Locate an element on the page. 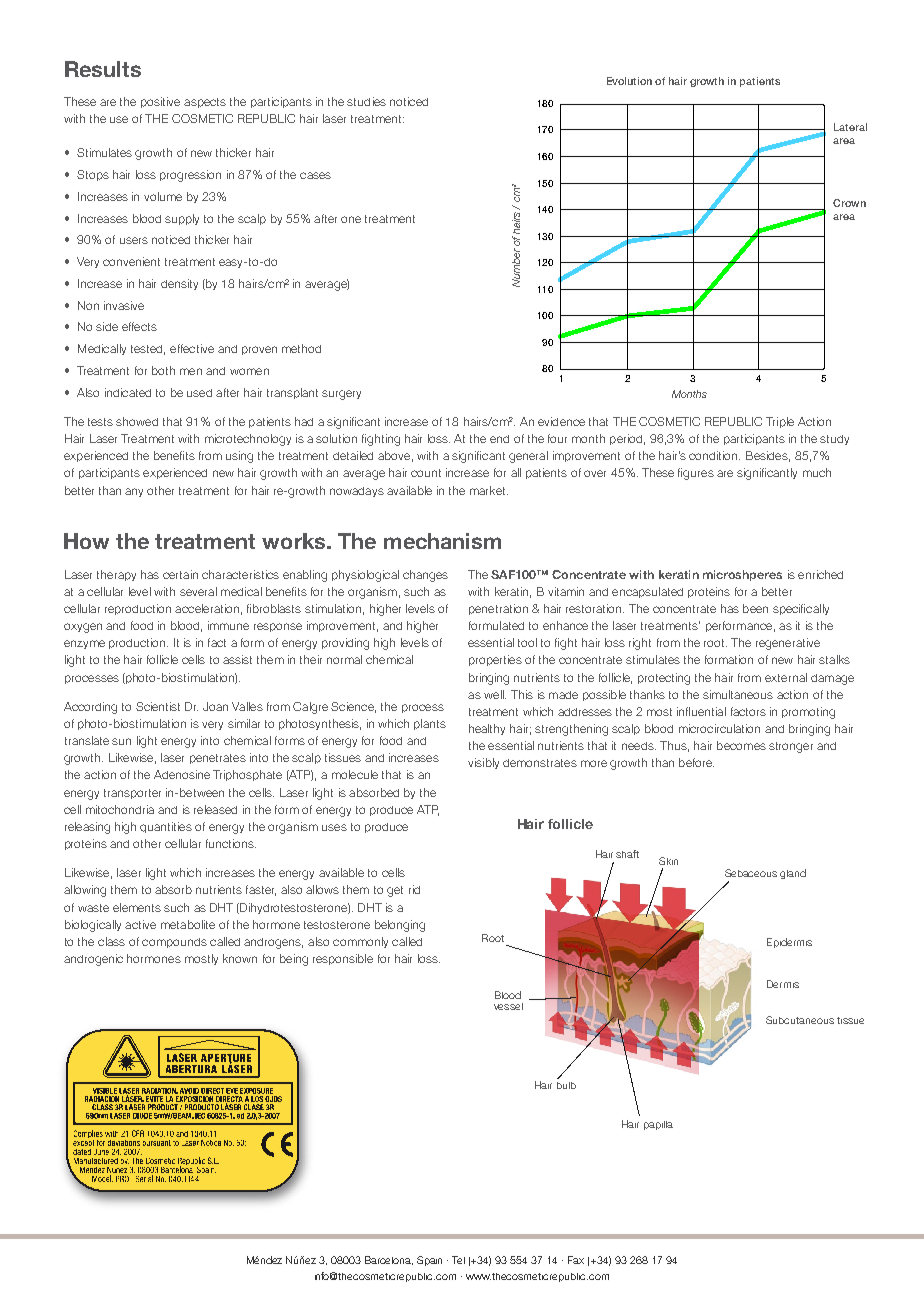 This image has height=1308, width=924. count is located at coordinates (426, 473).
